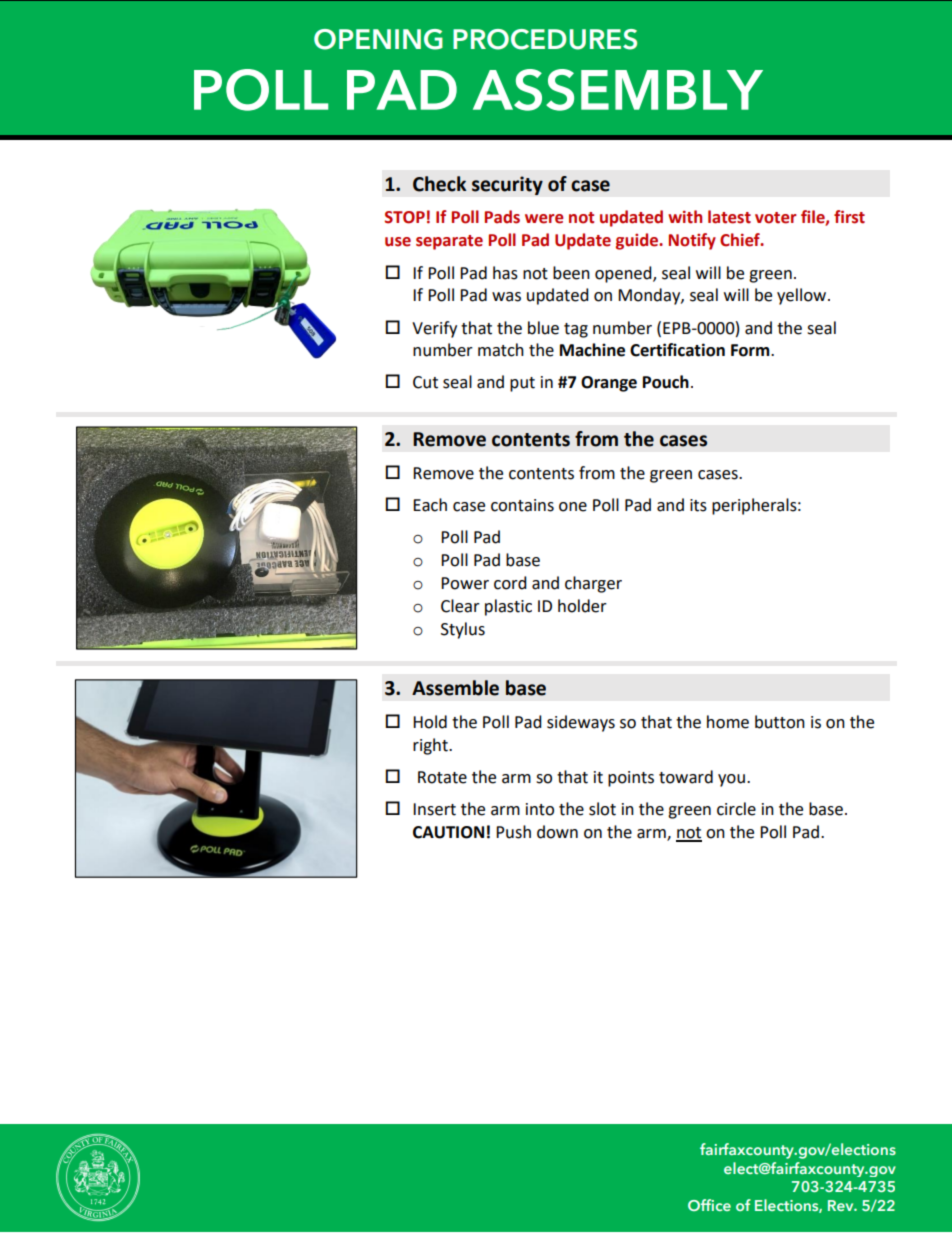 This page has width=952, height=1233. What do you see at coordinates (709, 1205) in the page?
I see `Office` at bounding box center [709, 1205].
